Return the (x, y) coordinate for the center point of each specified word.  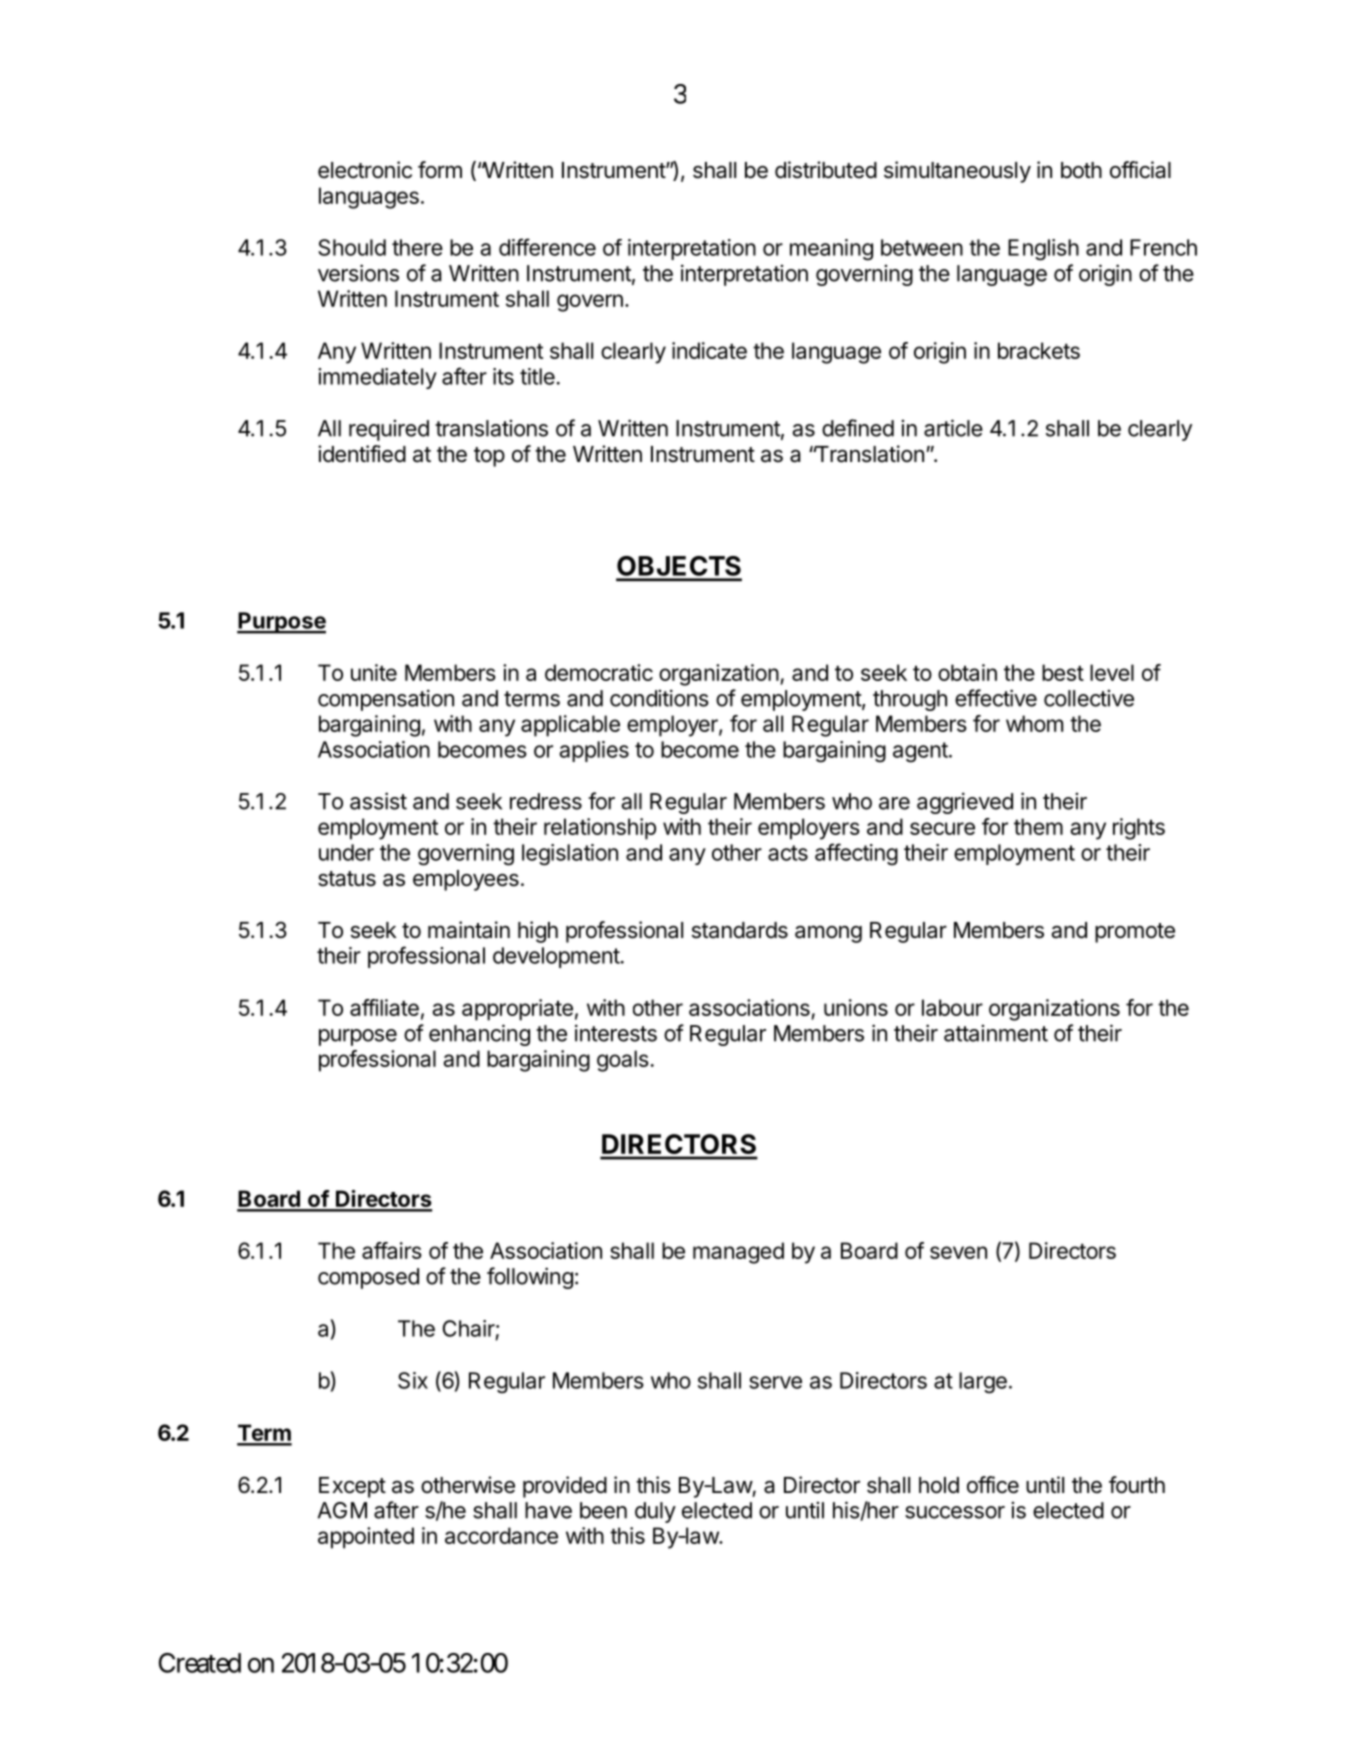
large (983, 1383)
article (953, 428)
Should (352, 247)
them (1038, 826)
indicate (709, 350)
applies (594, 751)
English (1043, 250)
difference (547, 247)
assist (378, 801)
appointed (366, 1538)
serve (775, 1382)
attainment (996, 1033)
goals (623, 1061)
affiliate (384, 1007)
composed (368, 1278)
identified (362, 454)
